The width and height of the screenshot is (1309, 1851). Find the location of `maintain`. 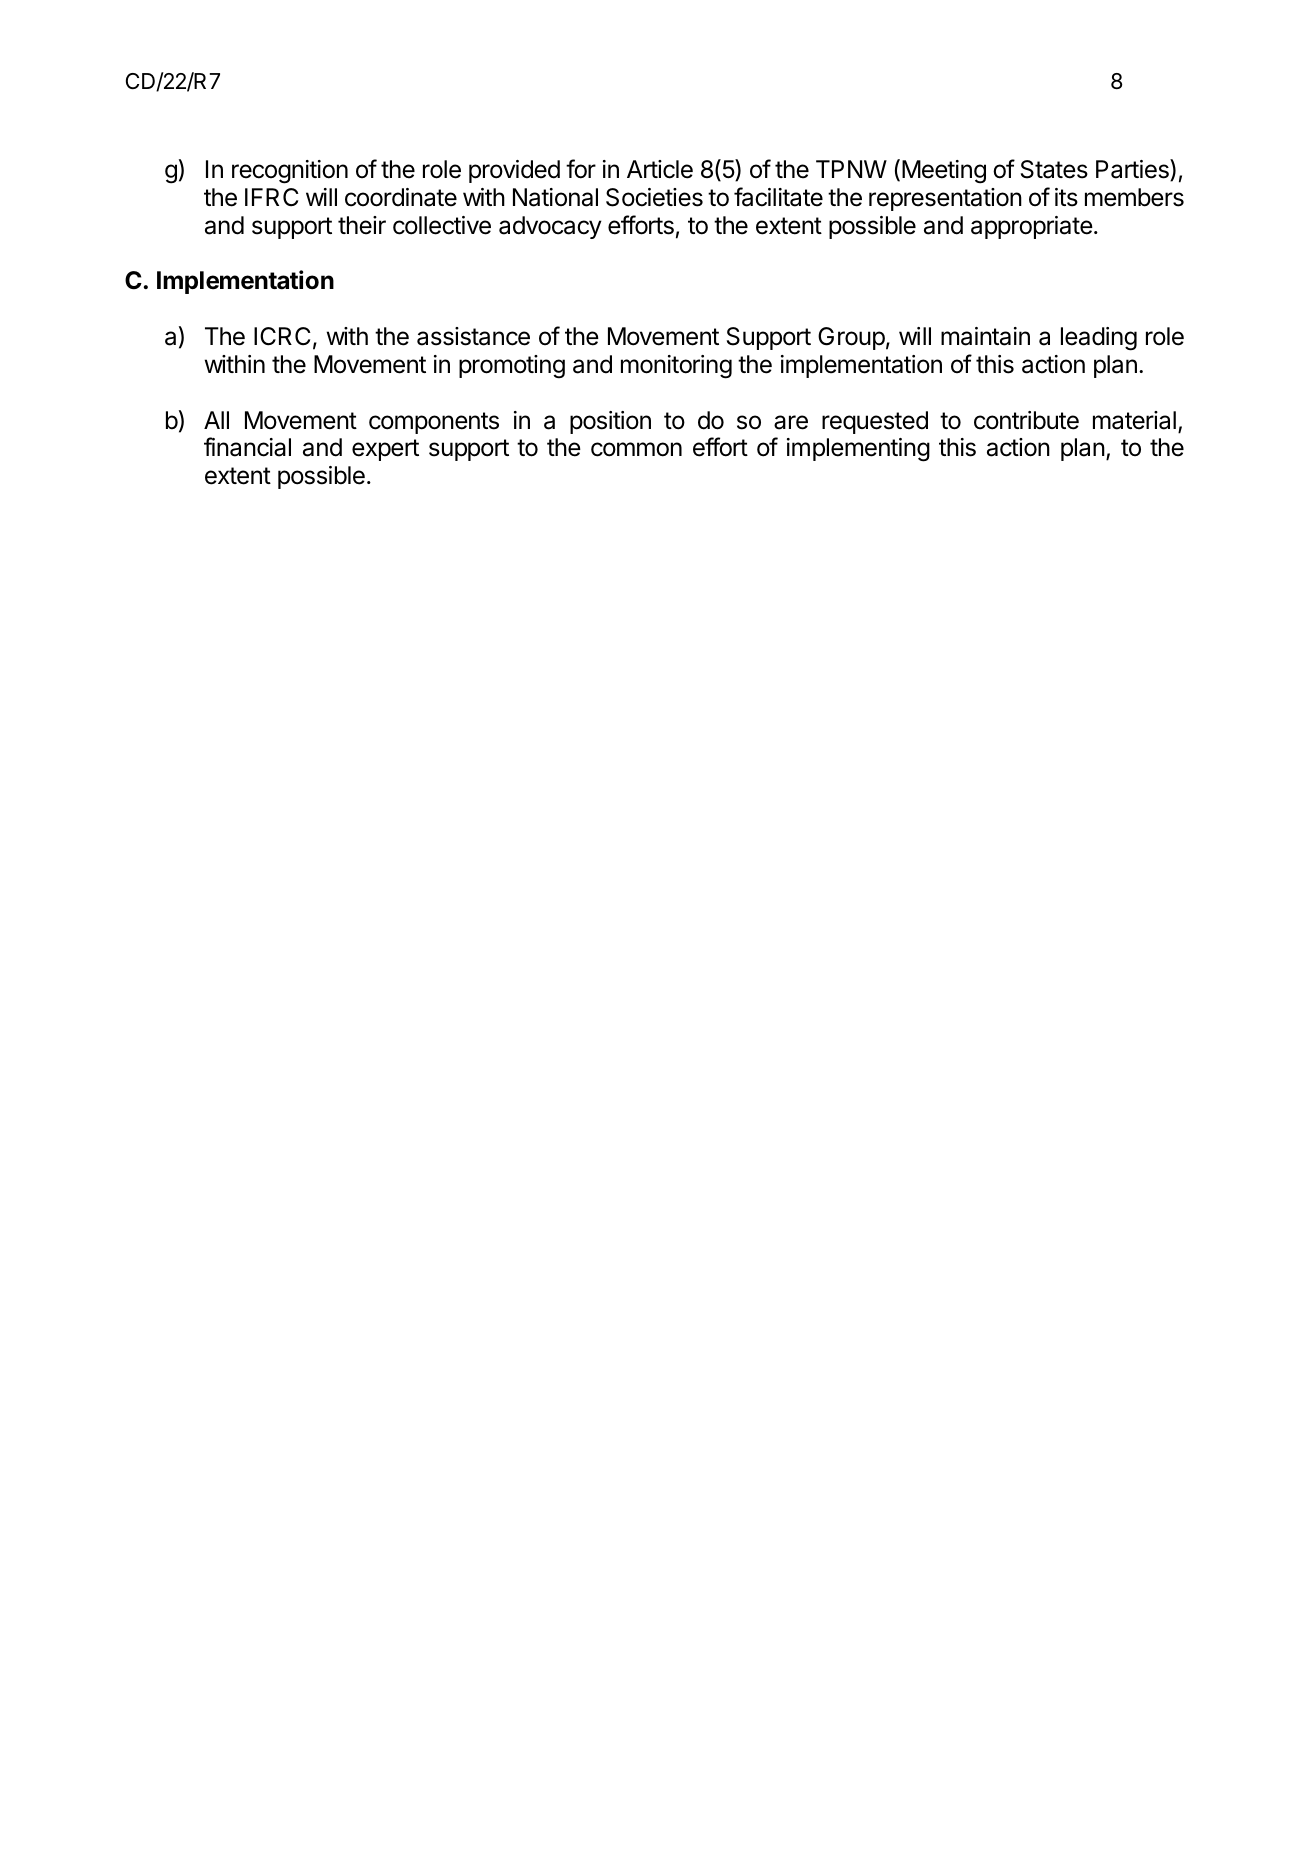

maintain is located at coordinates (985, 336).
